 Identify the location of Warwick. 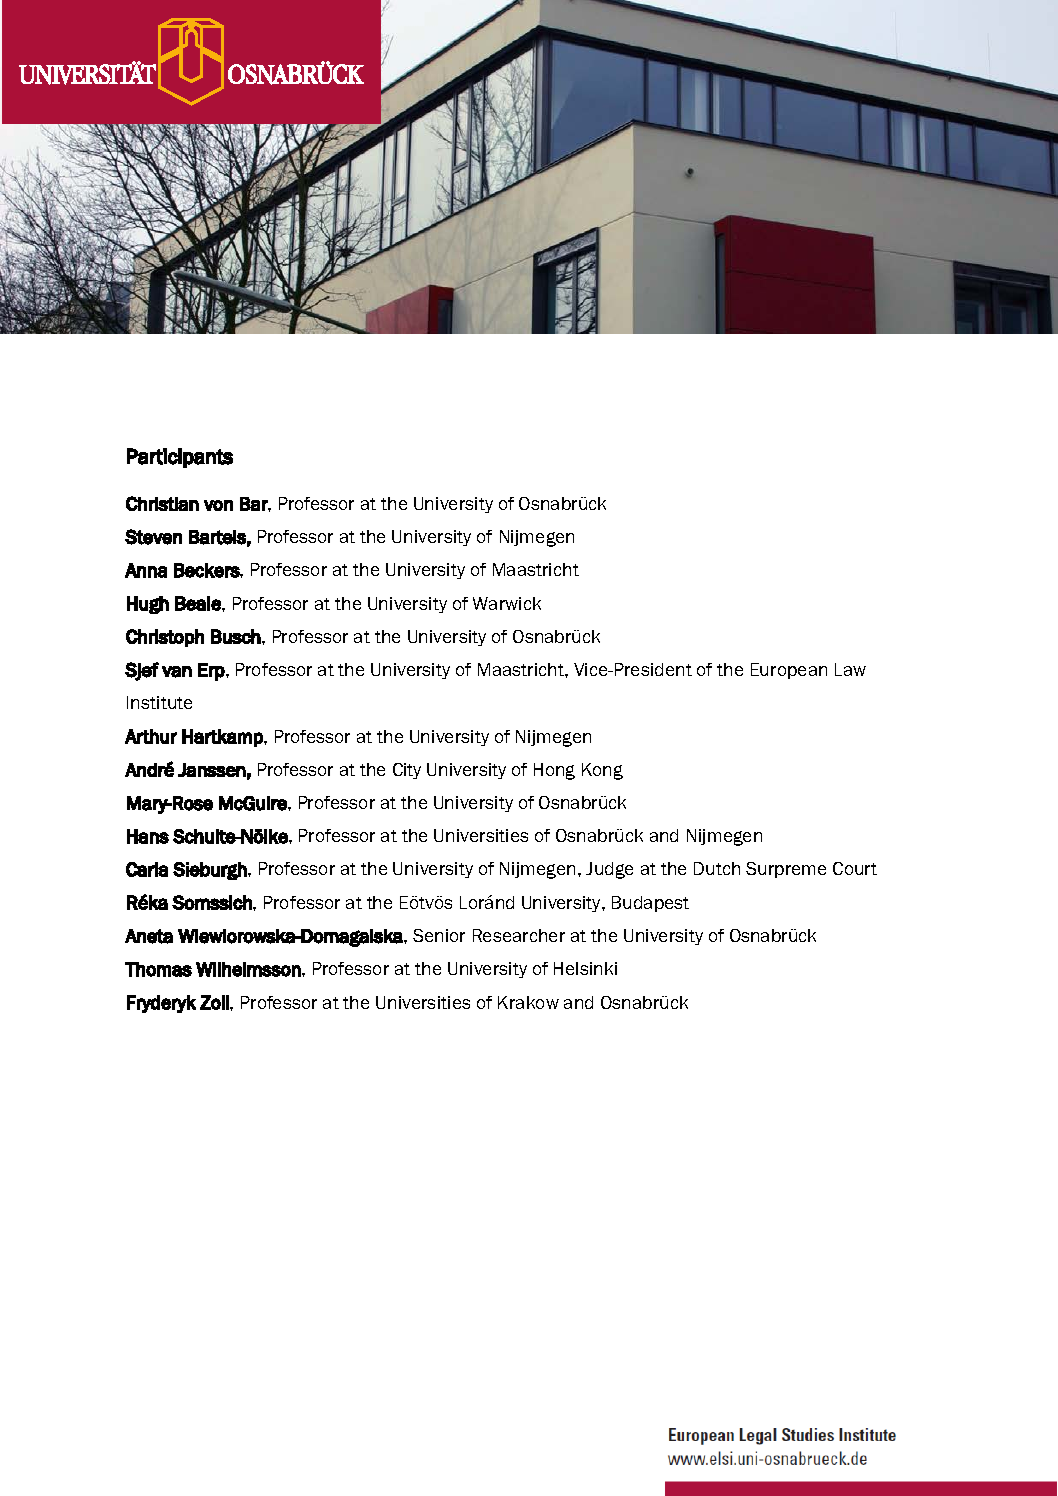
(507, 603).
